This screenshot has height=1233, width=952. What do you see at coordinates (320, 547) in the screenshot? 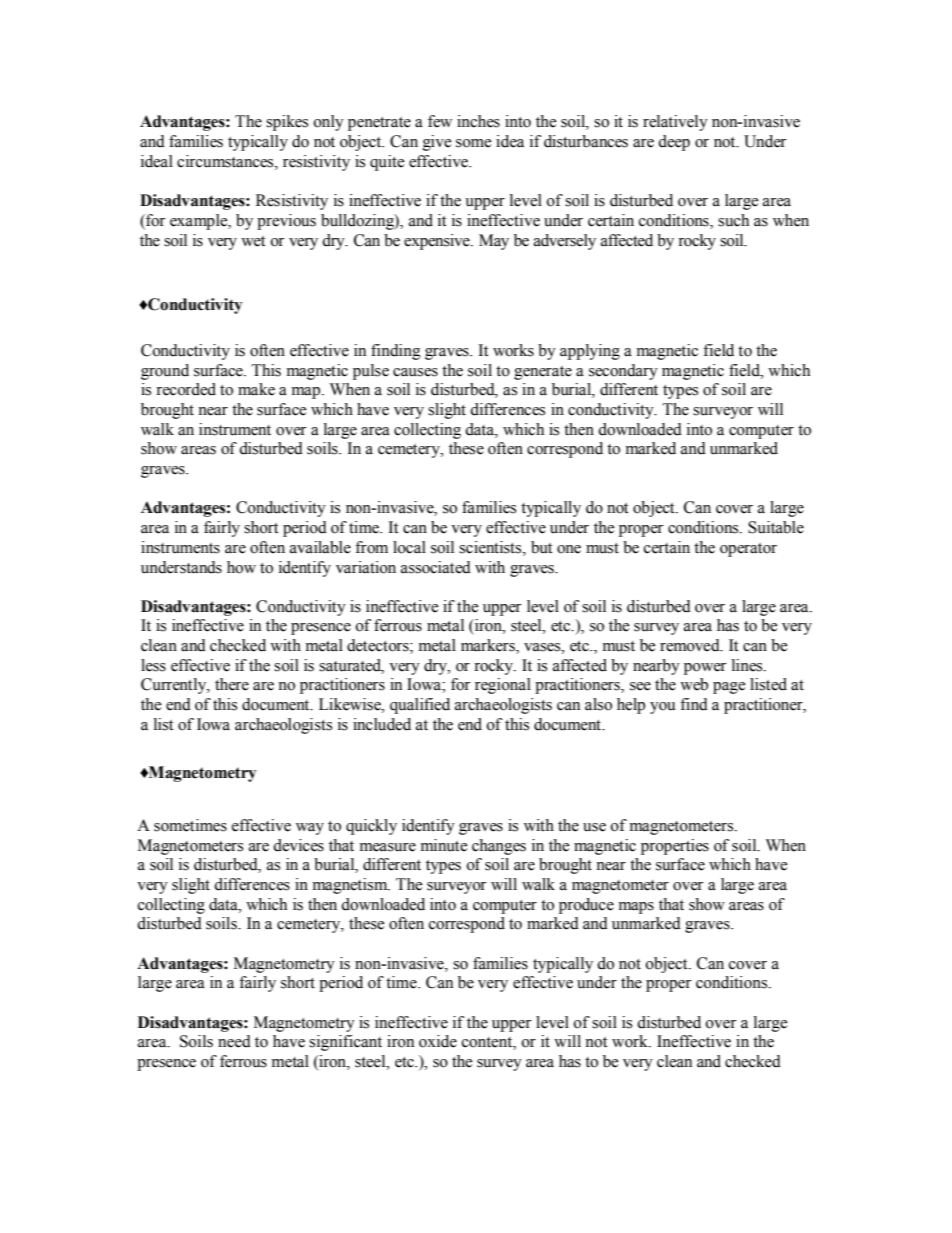
I see `available` at bounding box center [320, 547].
